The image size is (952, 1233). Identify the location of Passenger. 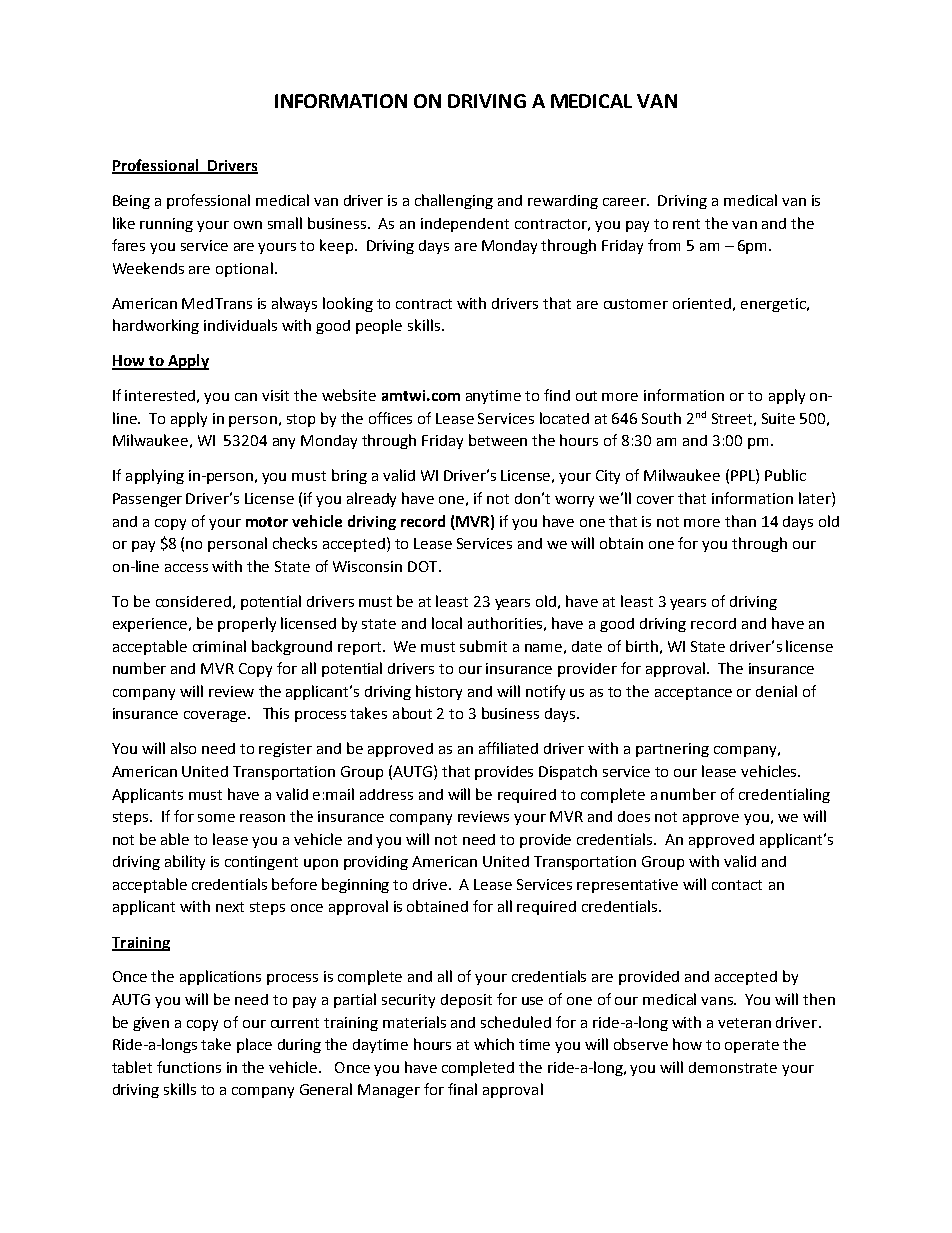
(147, 500).
